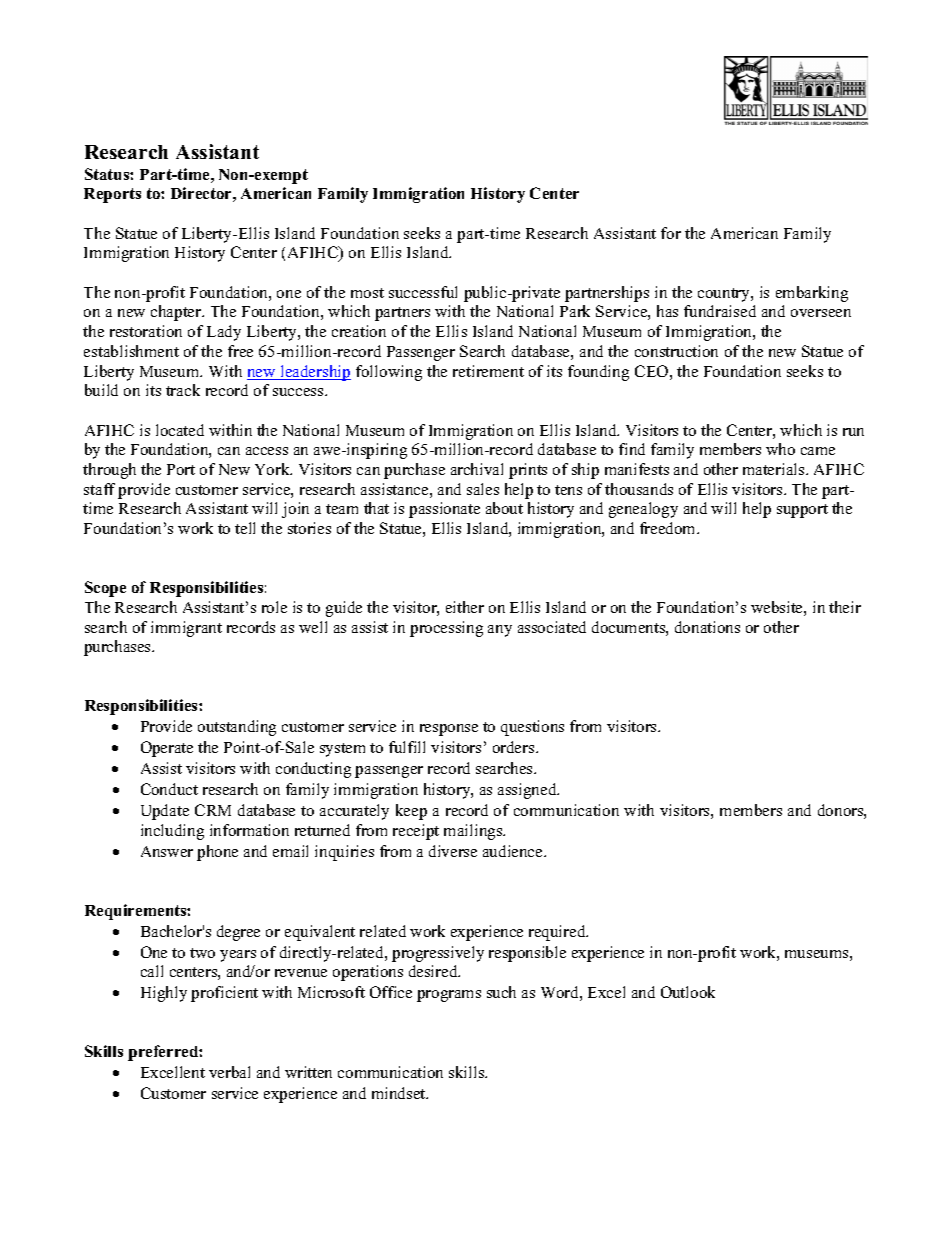  Describe the element at coordinates (229, 1072) in the image. I see `verbal` at that location.
